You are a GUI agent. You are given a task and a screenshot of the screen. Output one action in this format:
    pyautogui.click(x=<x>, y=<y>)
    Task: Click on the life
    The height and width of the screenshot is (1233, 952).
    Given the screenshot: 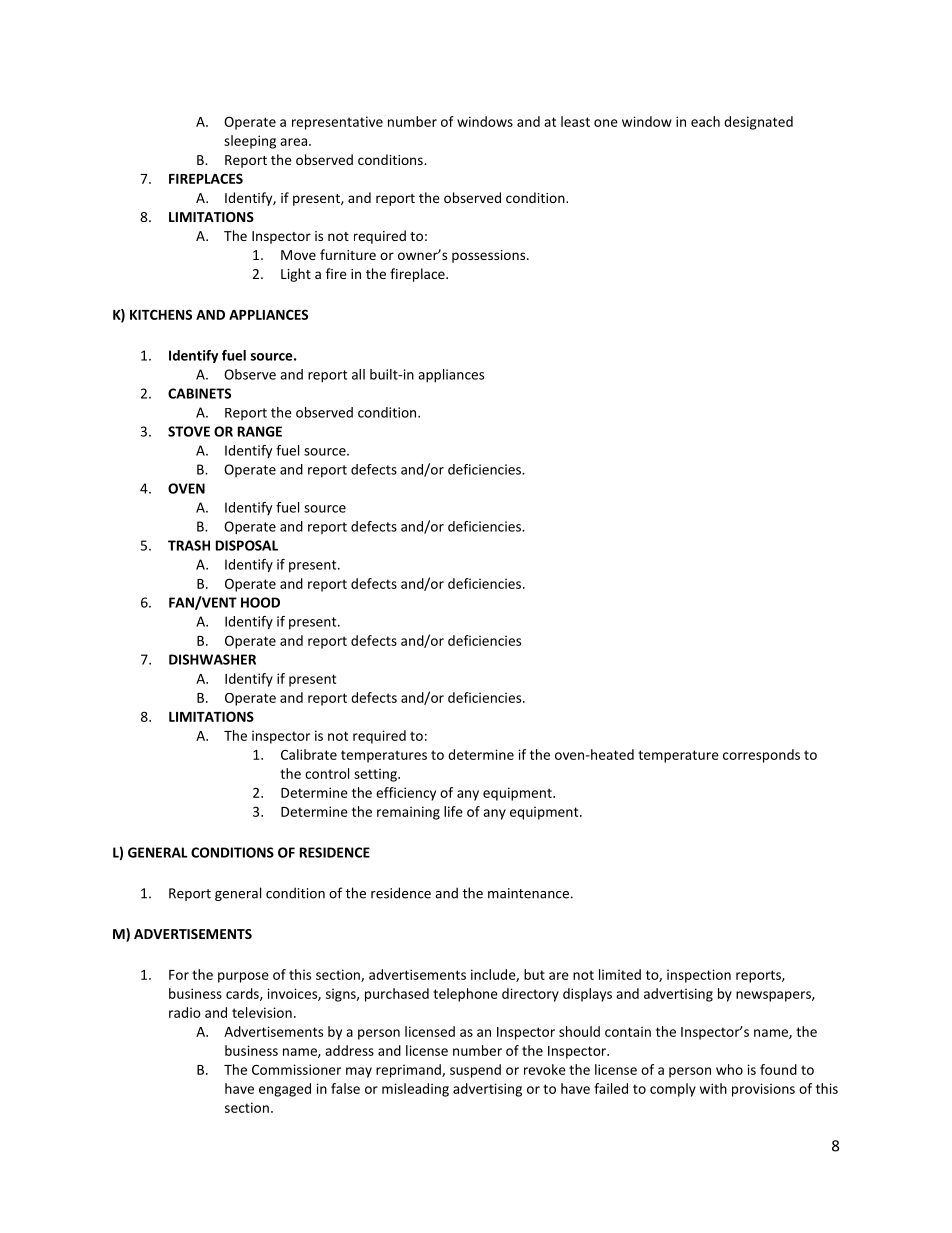 What is the action you would take?
    pyautogui.click(x=453, y=811)
